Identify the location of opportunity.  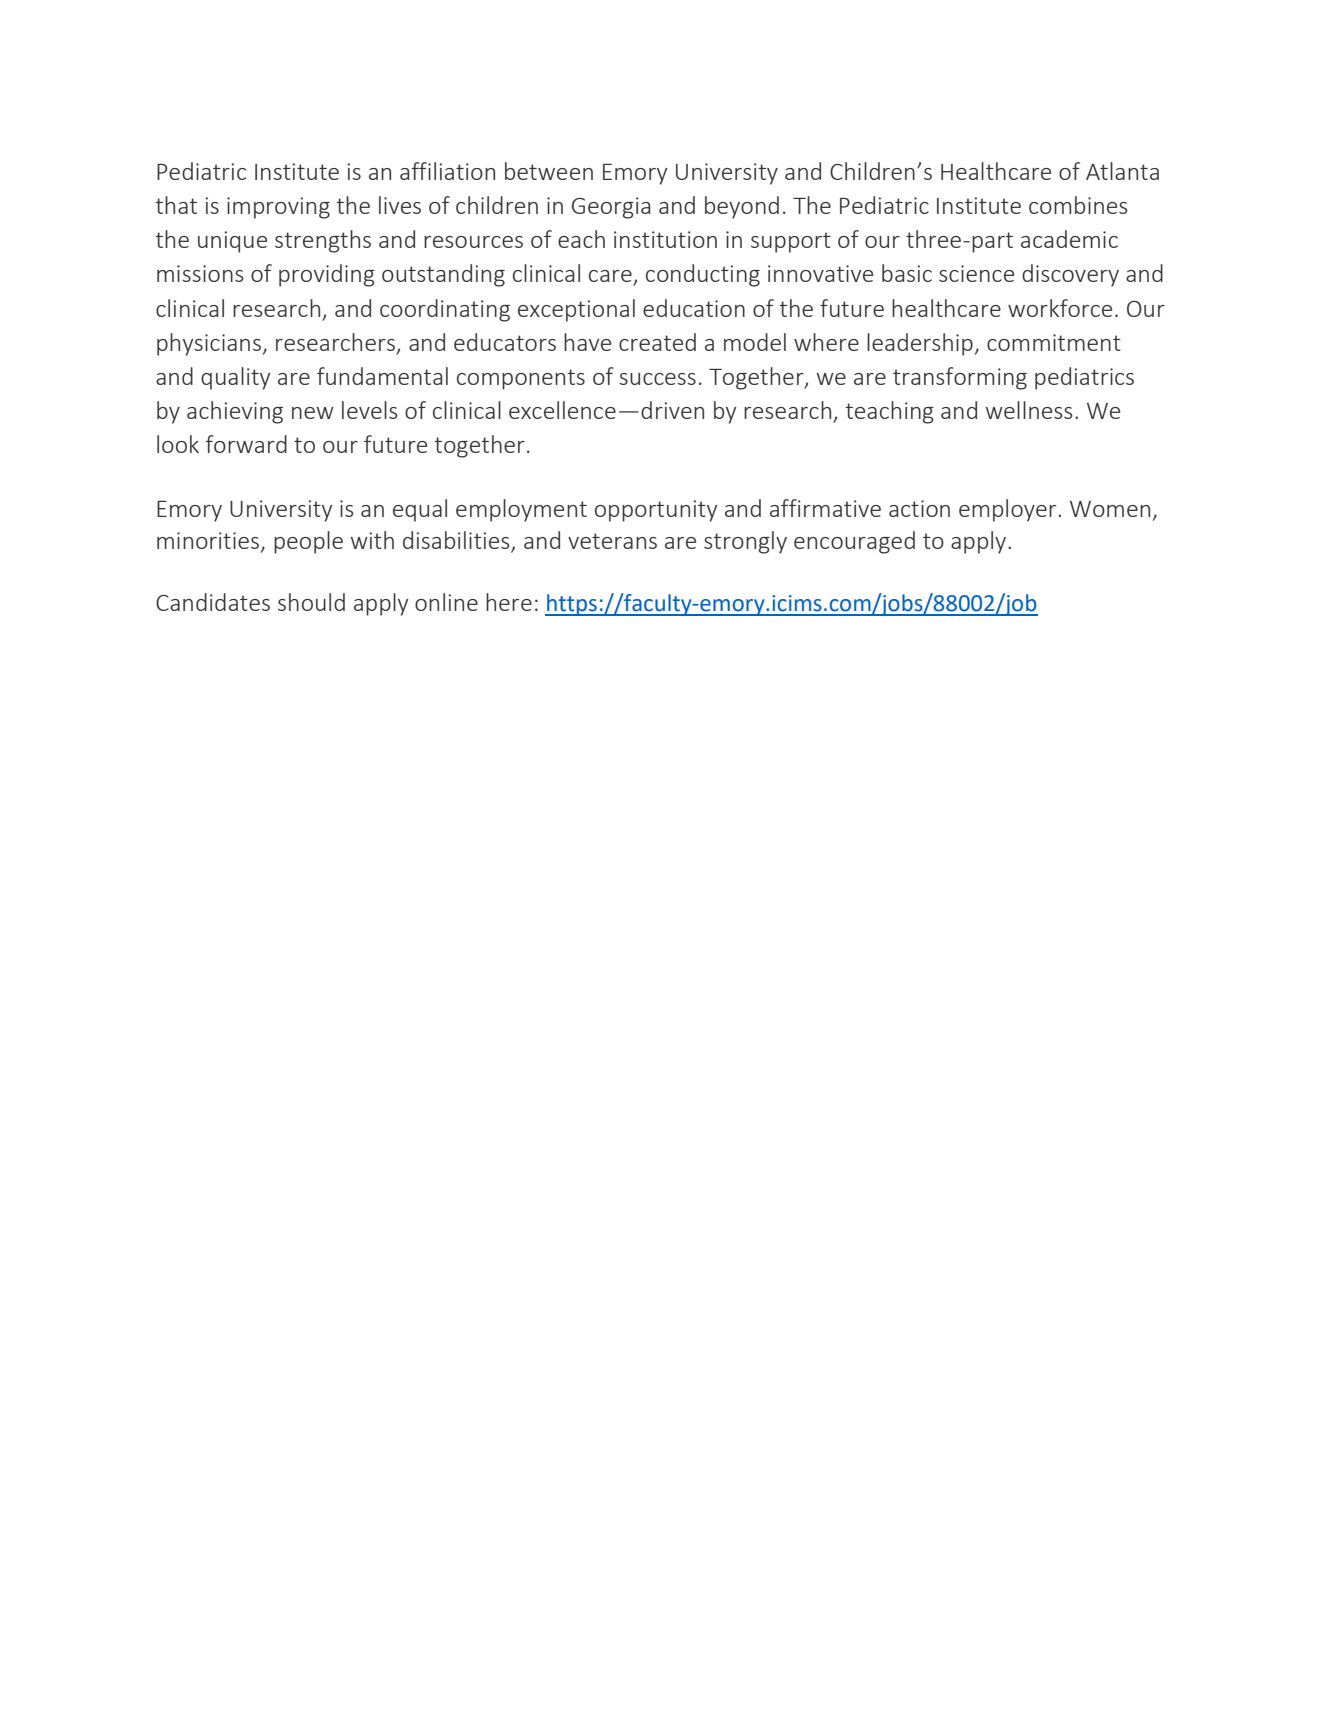
(656, 511).
